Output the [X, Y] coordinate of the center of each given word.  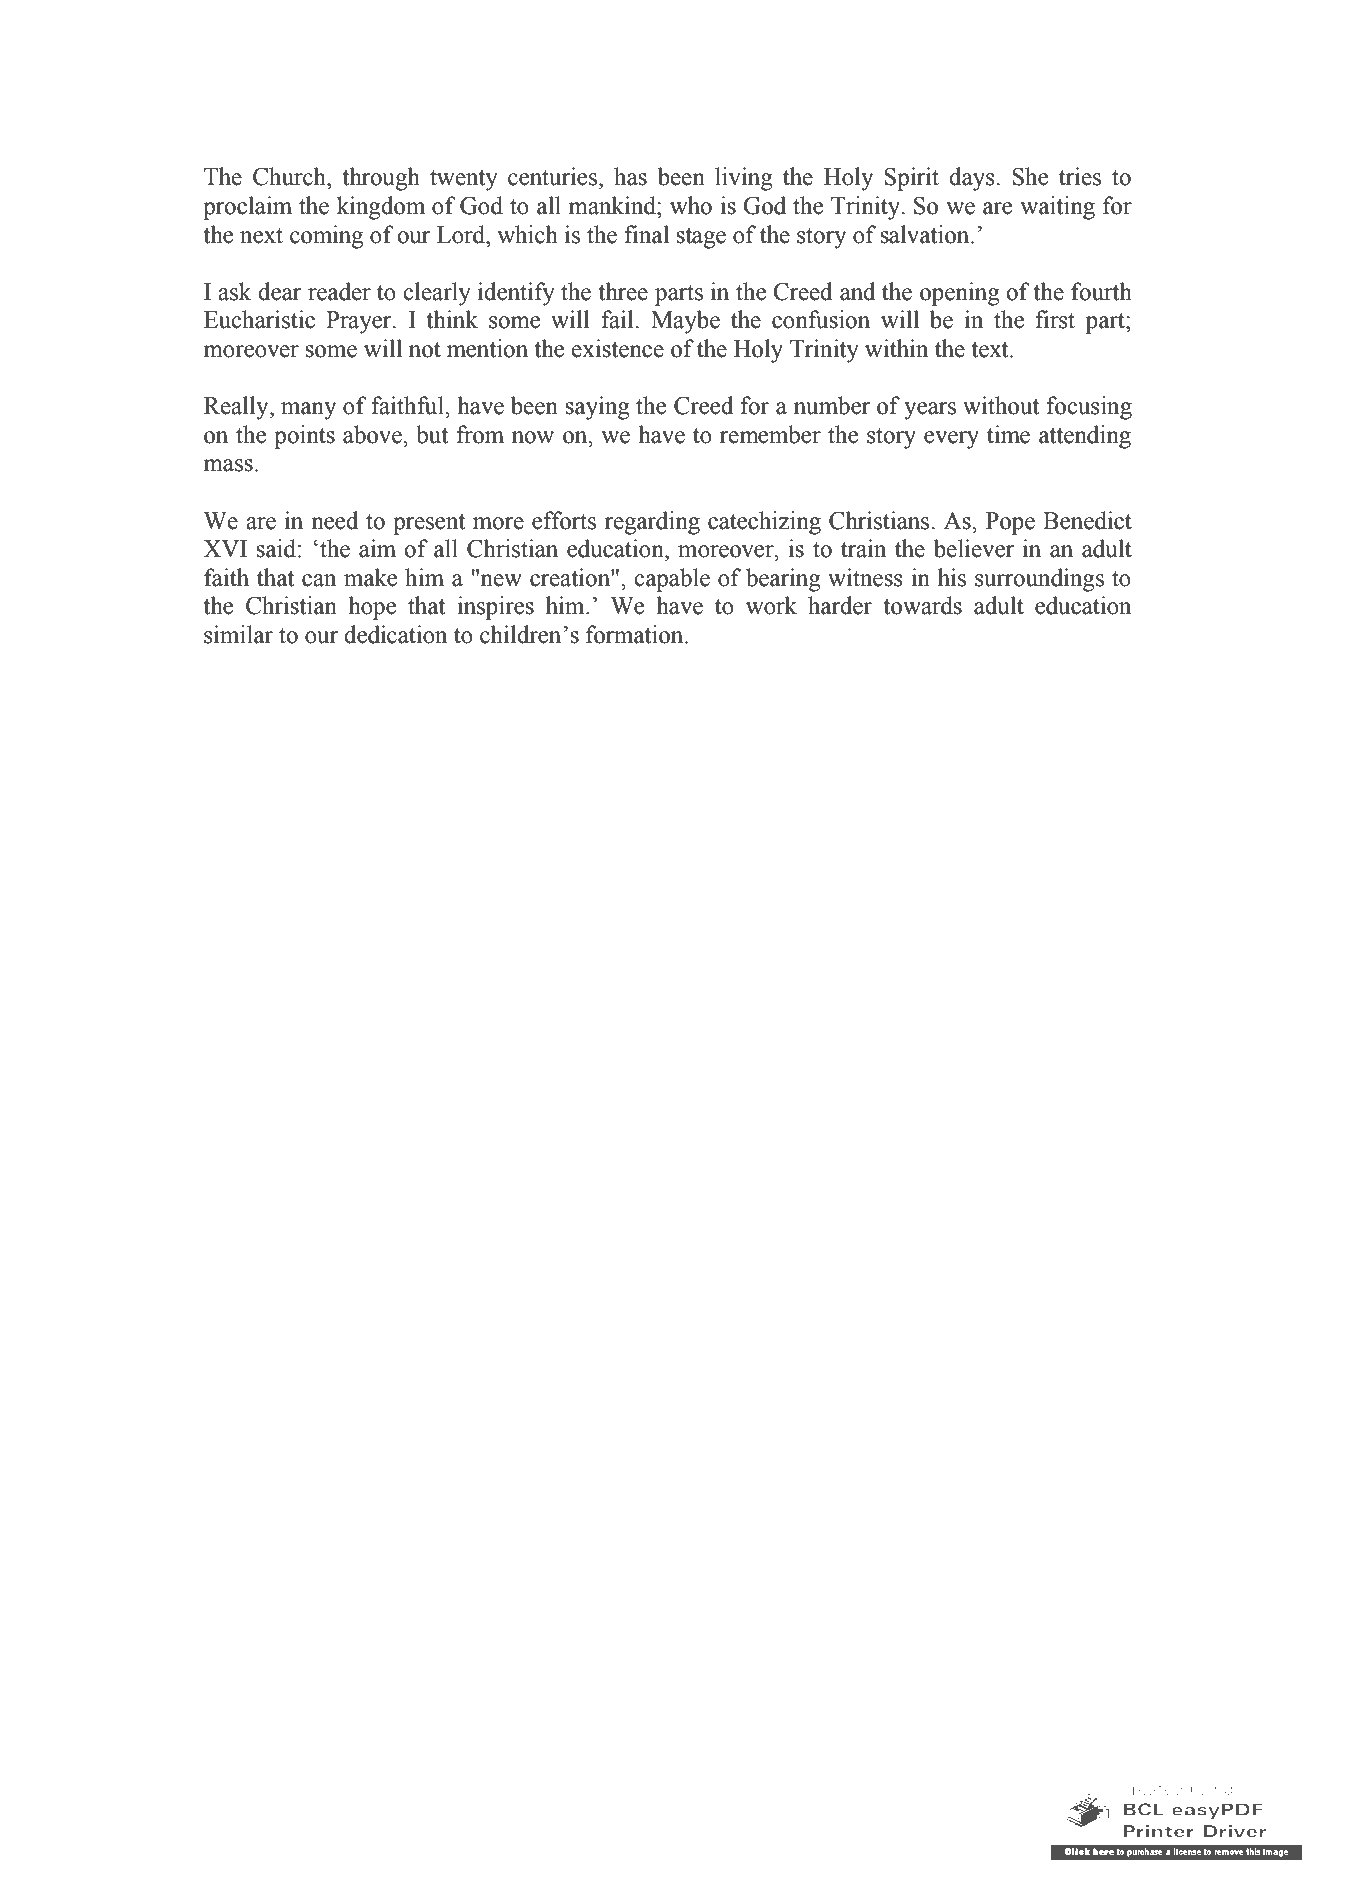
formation [636, 634]
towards [922, 605]
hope [372, 608]
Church [290, 176]
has [630, 176]
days [973, 179]
